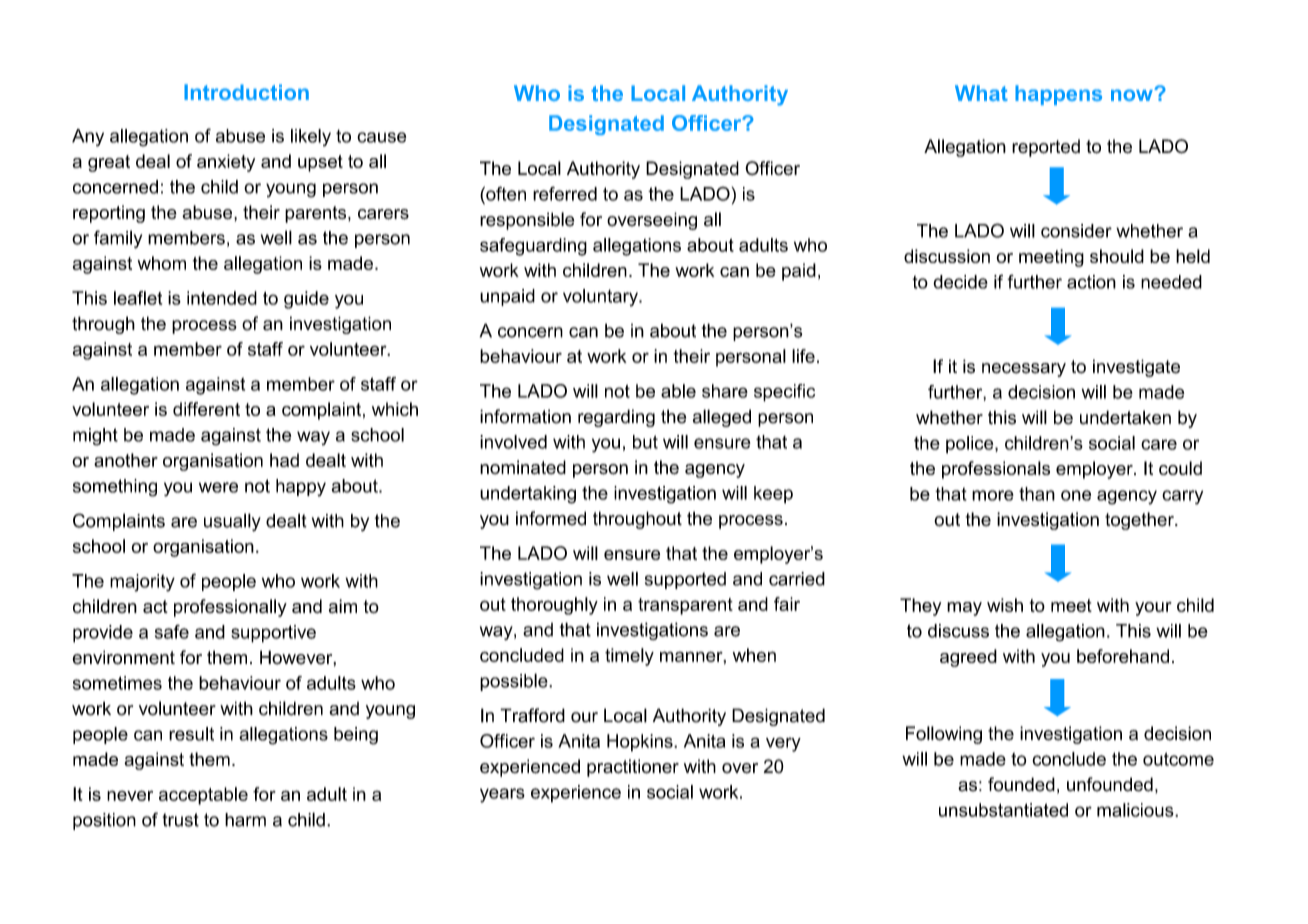  Describe the element at coordinates (245, 820) in the screenshot. I see `harm` at that location.
